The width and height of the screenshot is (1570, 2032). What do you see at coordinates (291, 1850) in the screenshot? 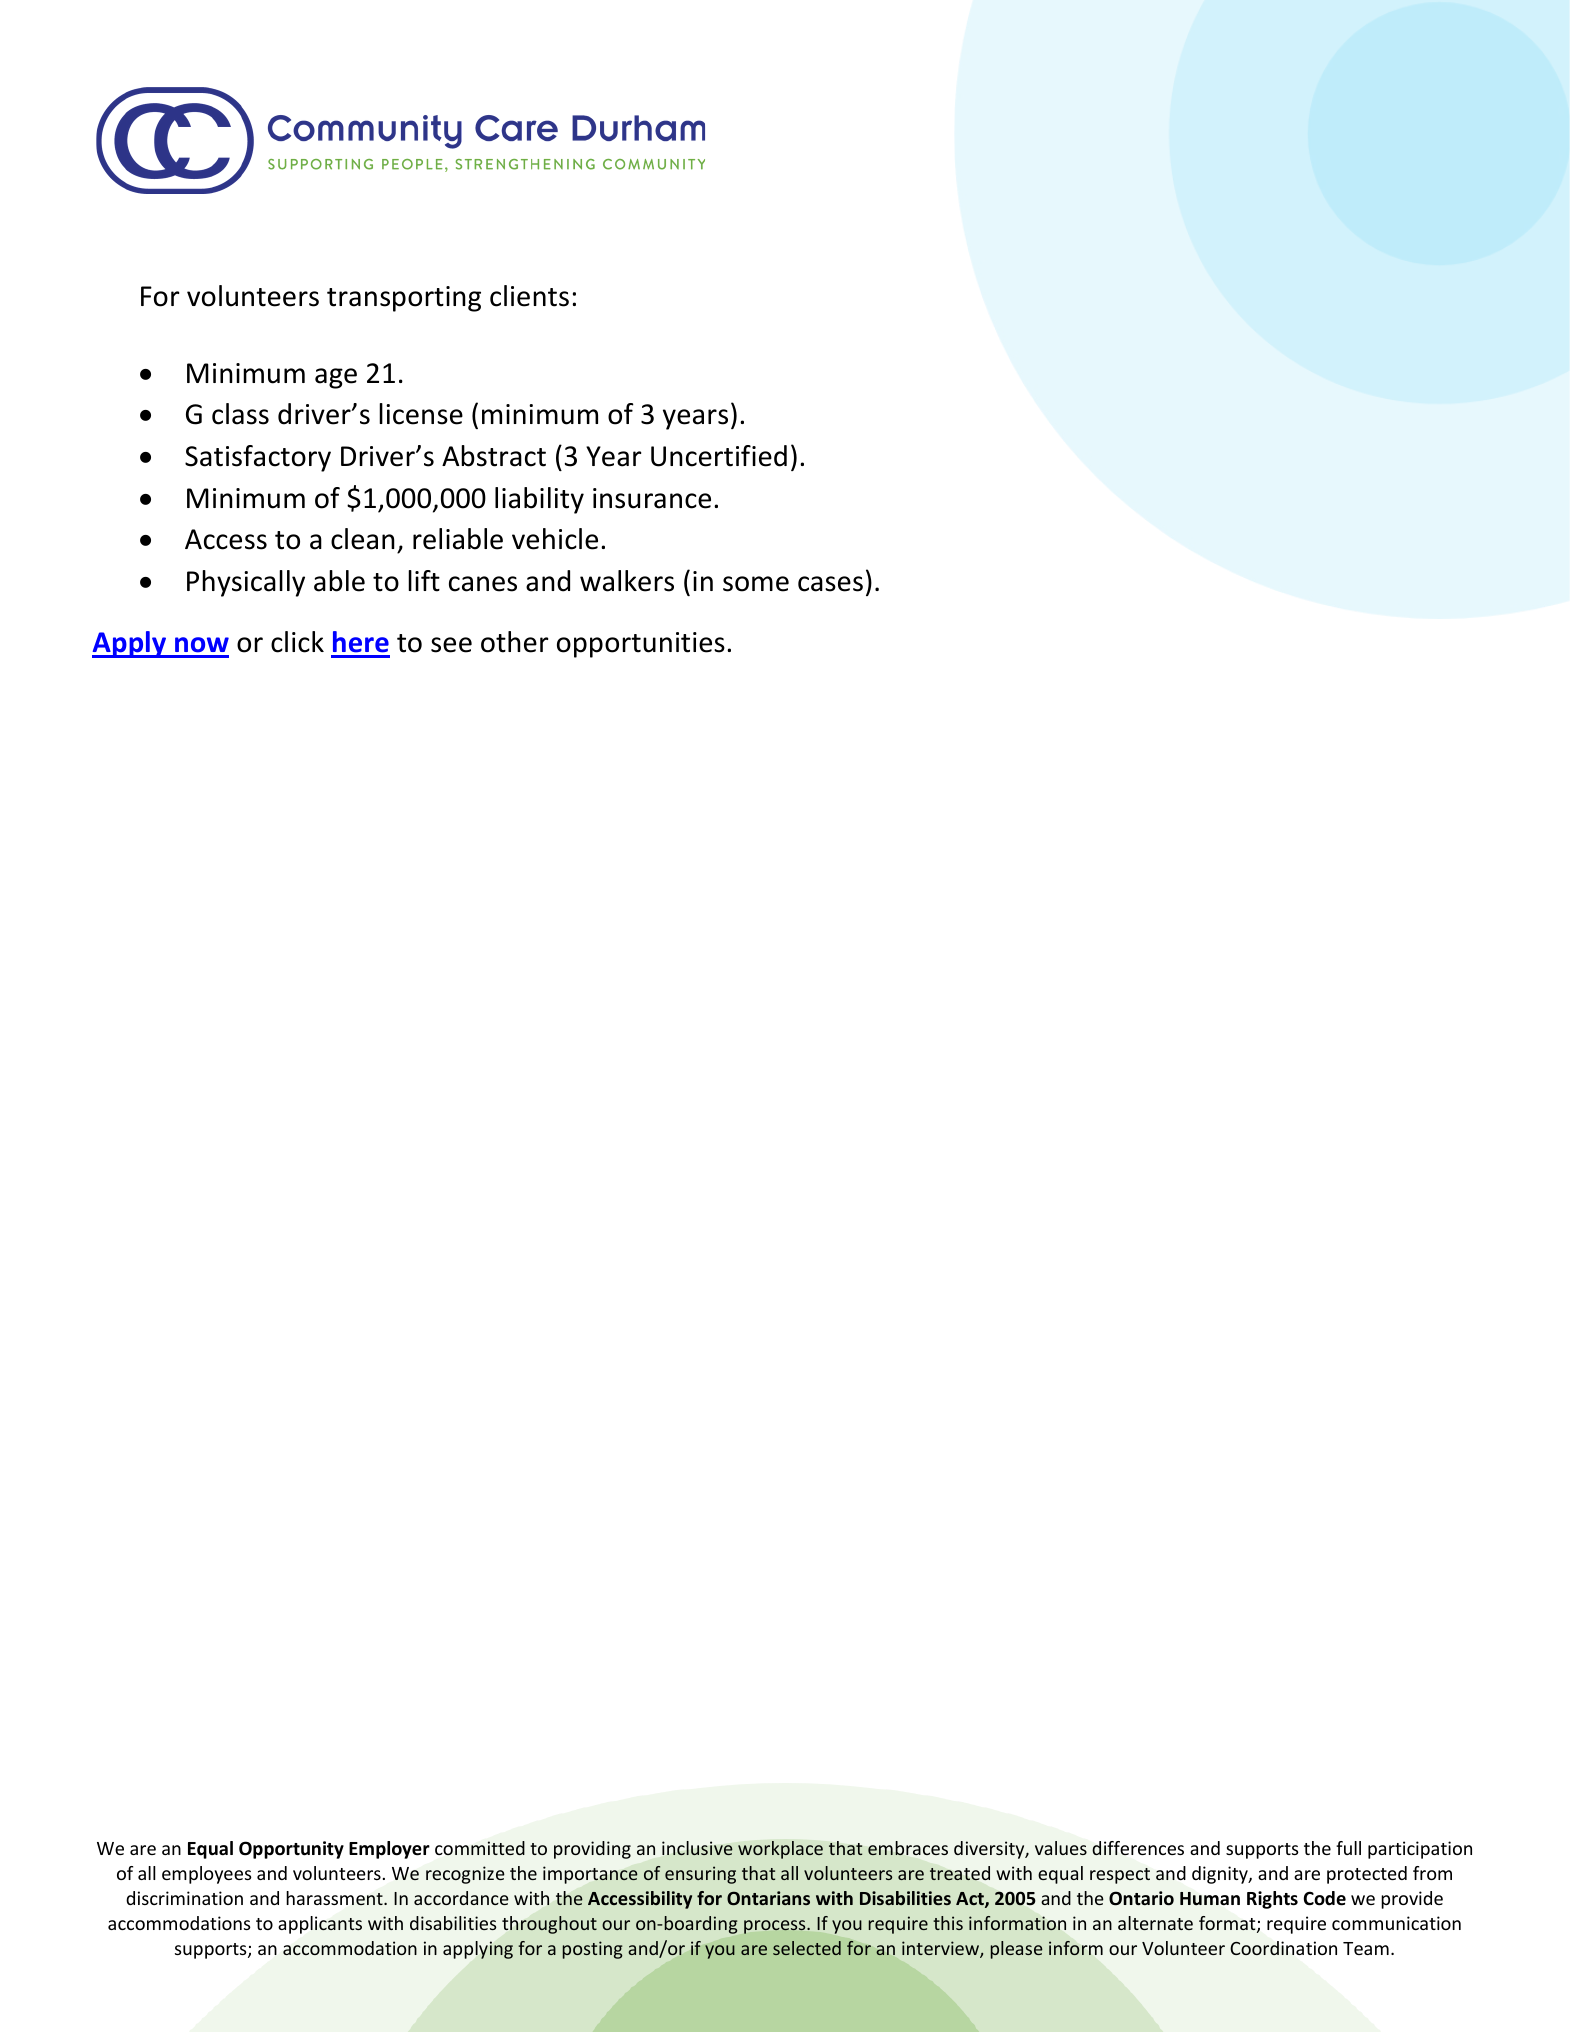
I see `Opportunity` at bounding box center [291, 1850].
